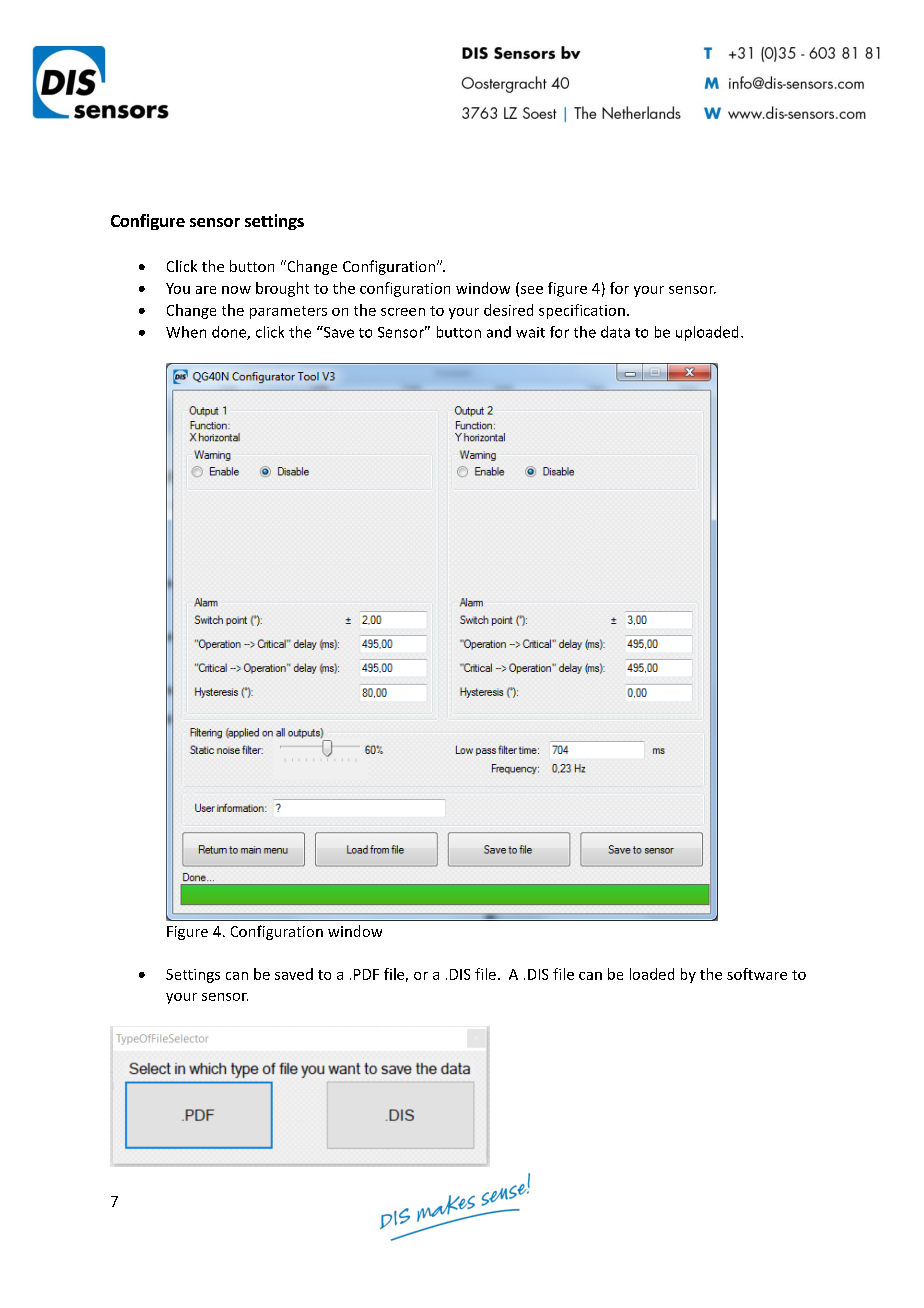  I want to click on screen, so click(403, 312).
